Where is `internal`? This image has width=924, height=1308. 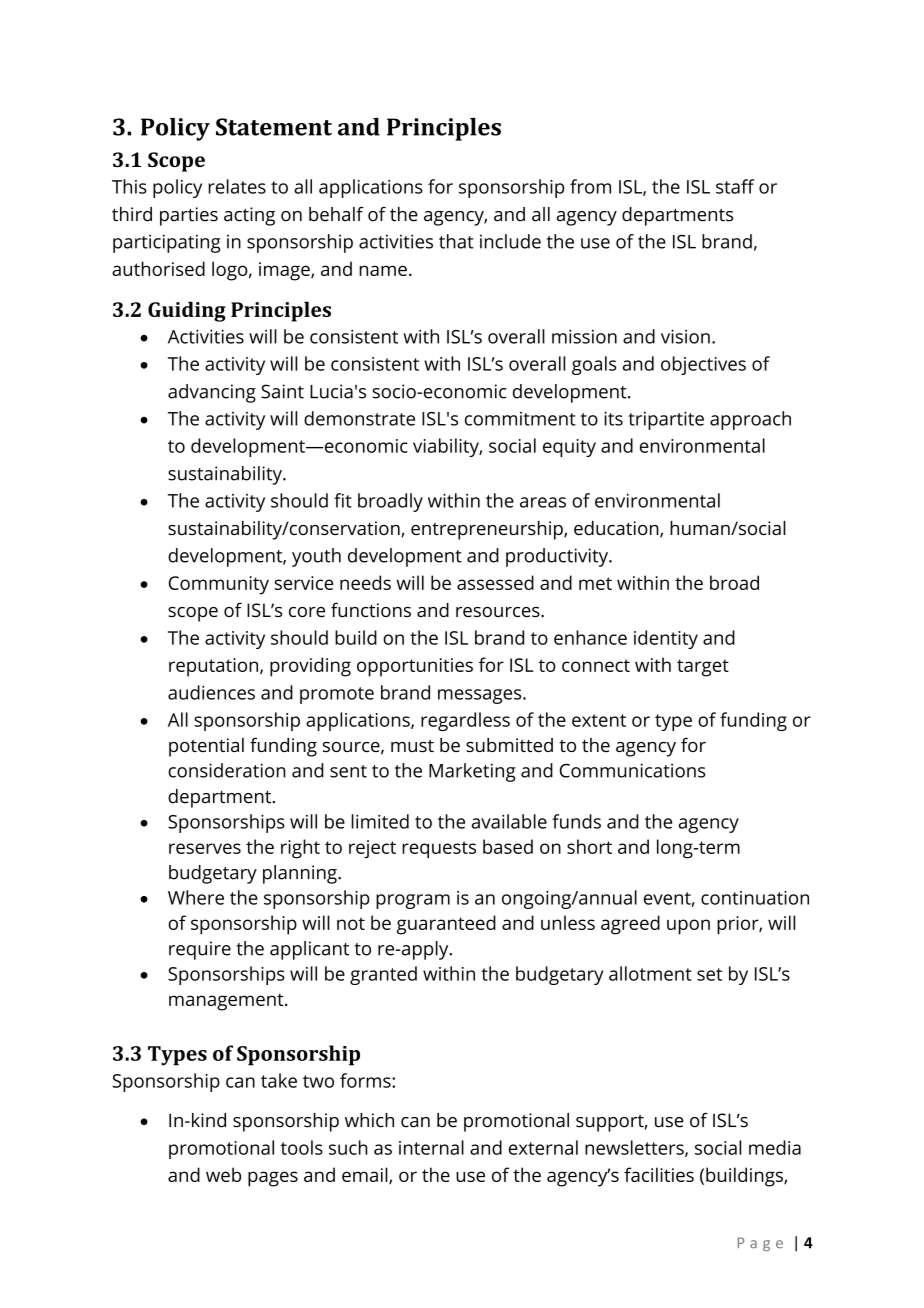
internal is located at coordinates (431, 1147).
